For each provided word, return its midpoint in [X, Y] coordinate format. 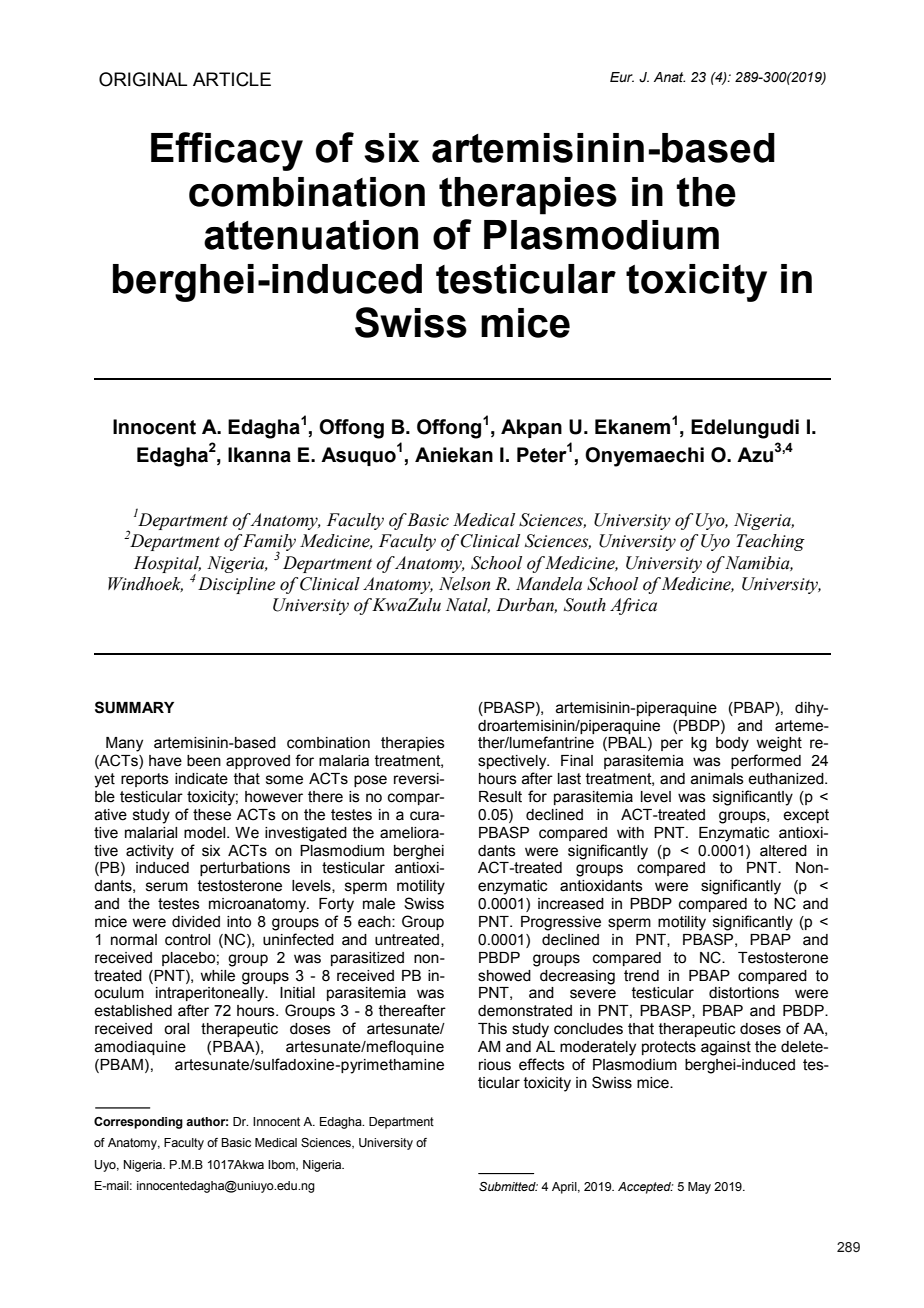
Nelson [464, 584]
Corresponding [138, 1123]
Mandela [549, 584]
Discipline [236, 585]
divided [196, 922]
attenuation [311, 235]
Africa [633, 606]
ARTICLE [232, 79]
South [585, 605]
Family [269, 544]
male [379, 904]
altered [783, 851]
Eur [622, 77]
